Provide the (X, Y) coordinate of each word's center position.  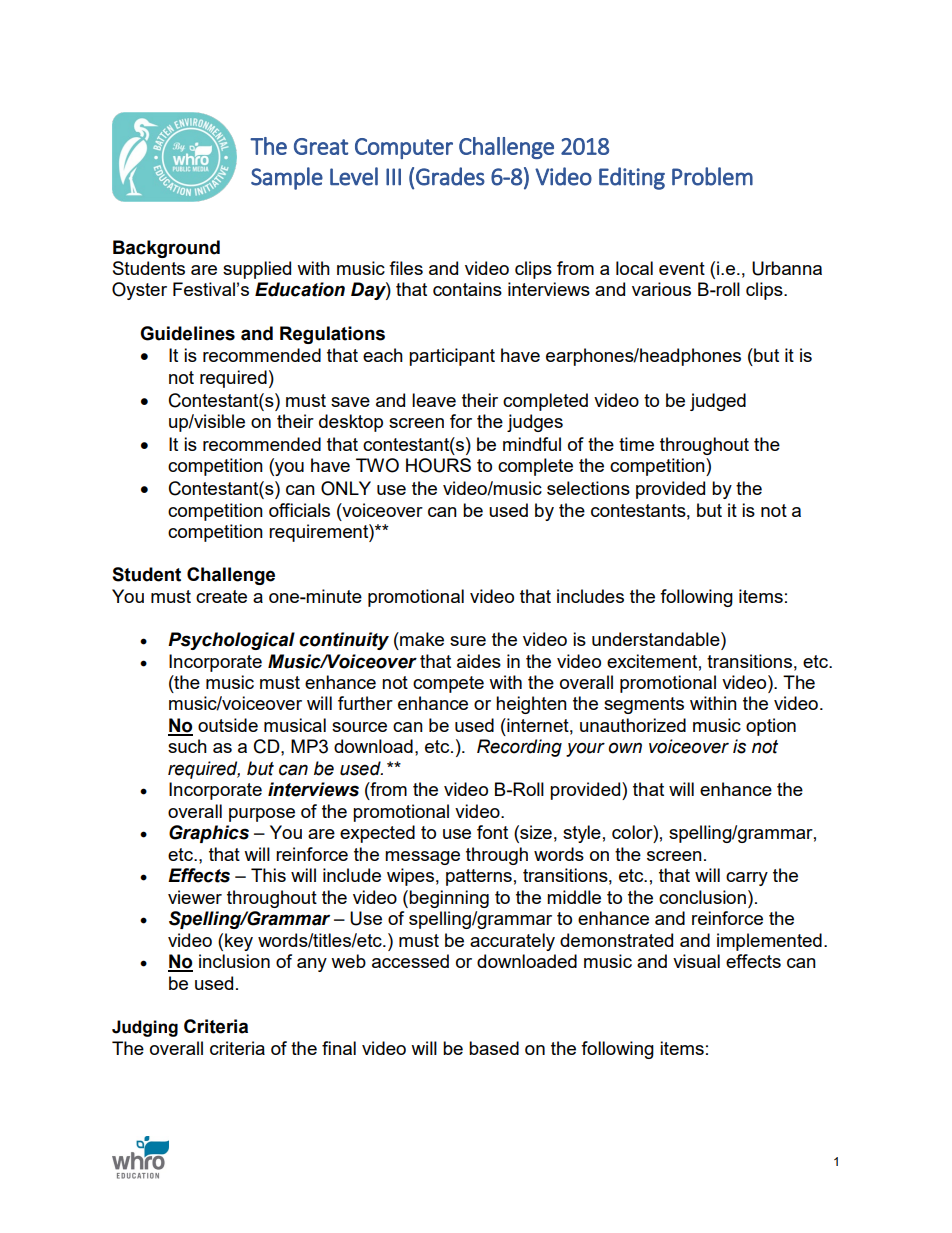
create (221, 596)
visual (696, 961)
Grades (450, 176)
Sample (287, 178)
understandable (657, 639)
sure (468, 641)
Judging (145, 1028)
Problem (712, 176)
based (494, 1048)
